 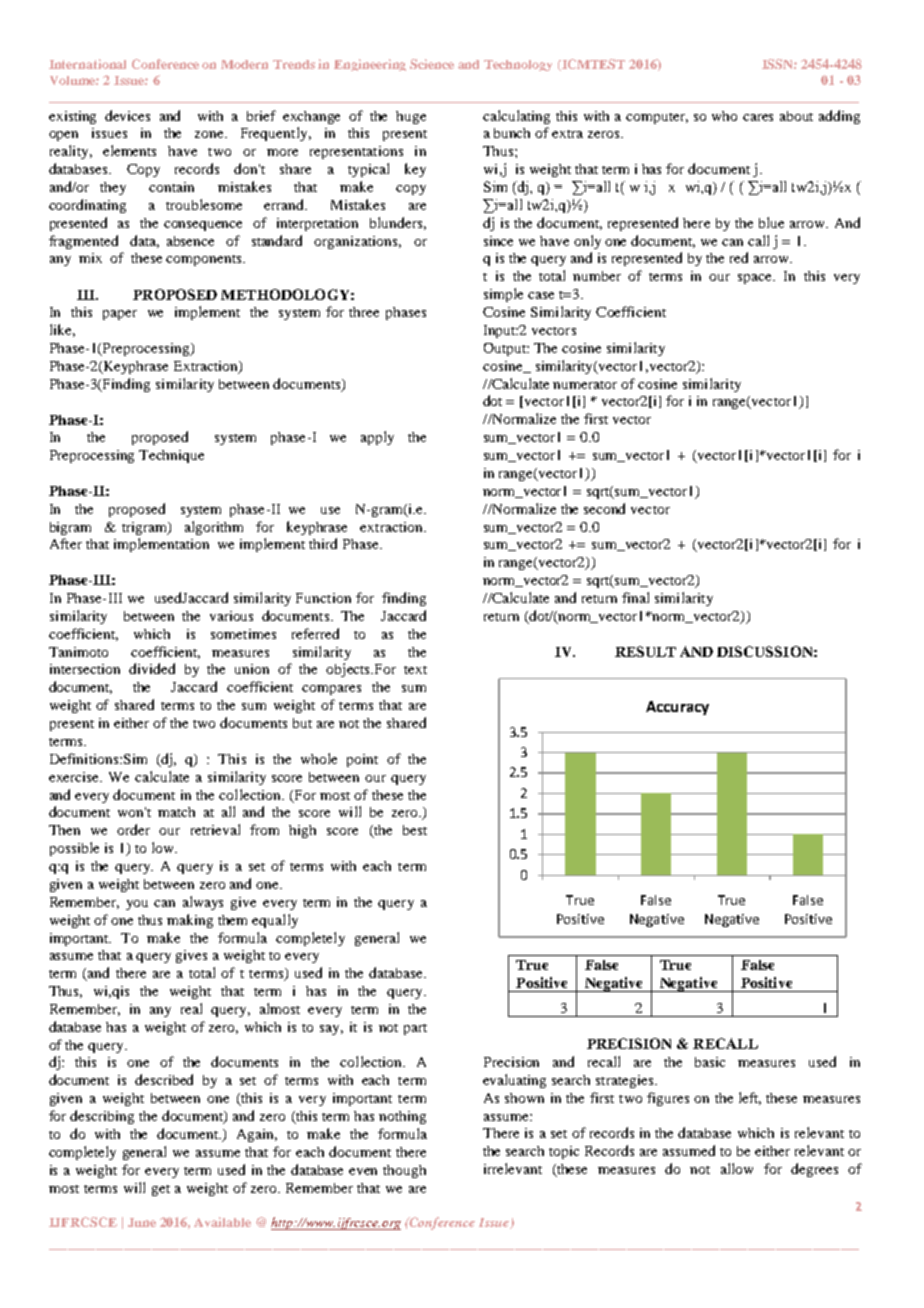 I want to click on space, so click(x=756, y=279).
